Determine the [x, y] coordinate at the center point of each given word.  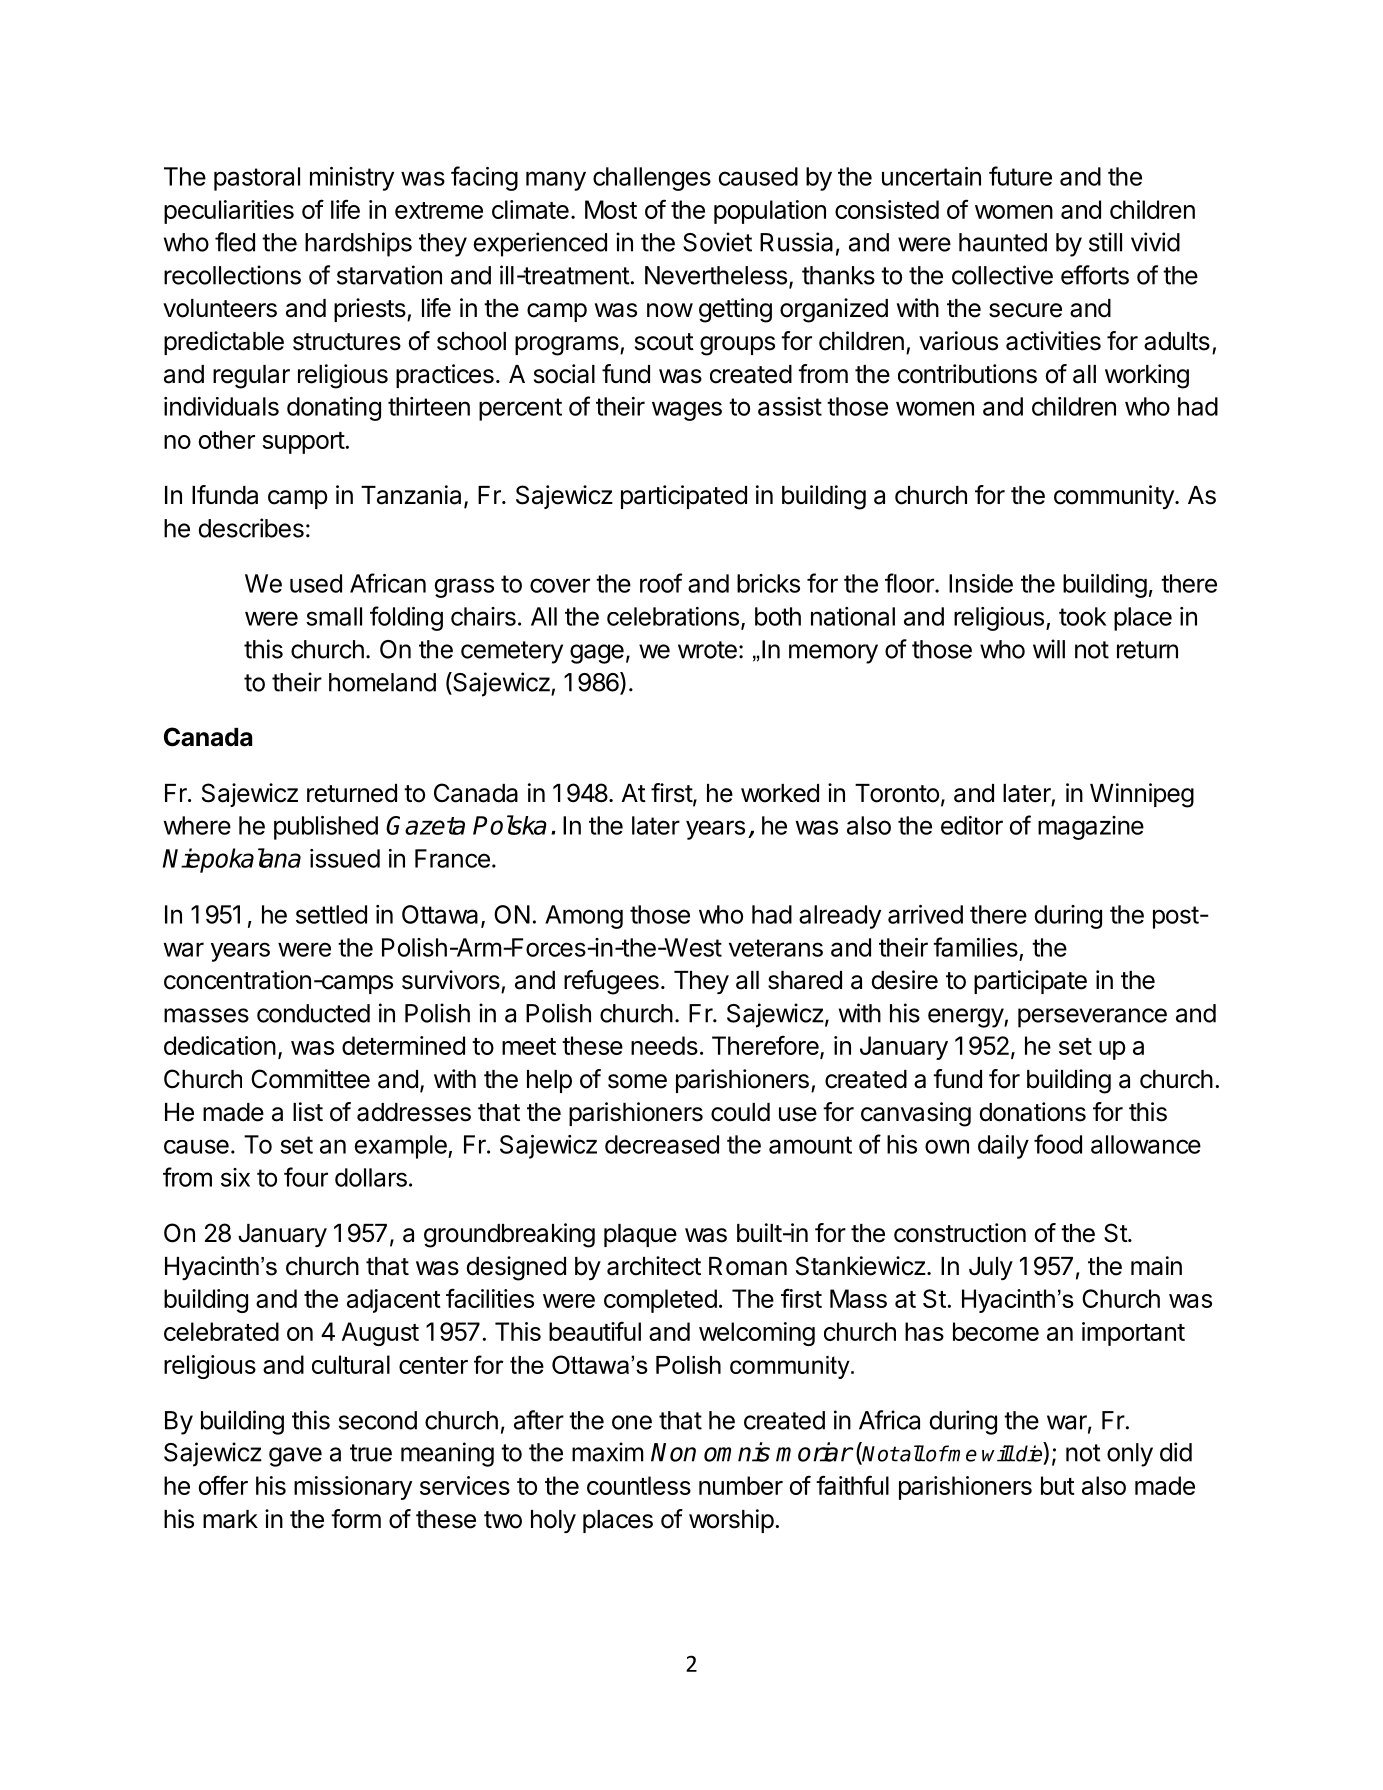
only [1130, 1455]
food [1058, 1144]
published [326, 828]
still [1105, 242]
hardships [358, 244]
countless [639, 1485]
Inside [981, 583]
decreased [662, 1144]
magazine [1091, 828]
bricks [768, 583]
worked [780, 793]
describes [251, 528]
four [306, 1177]
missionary [353, 1488]
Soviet [717, 242]
